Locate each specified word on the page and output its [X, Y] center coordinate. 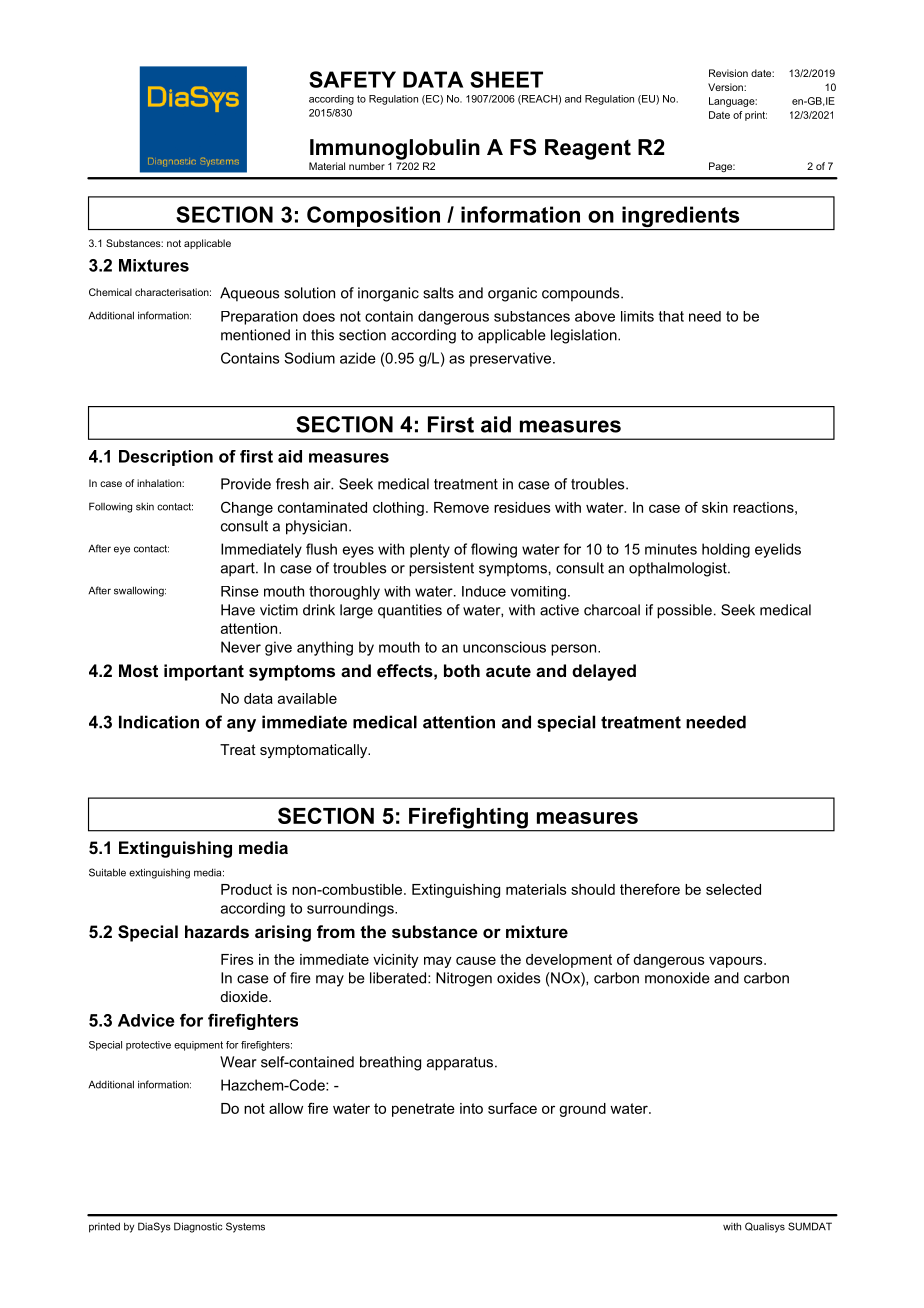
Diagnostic [198, 1227]
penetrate [423, 1110]
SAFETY [352, 79]
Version [726, 87]
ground [582, 1110]
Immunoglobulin [395, 149]
